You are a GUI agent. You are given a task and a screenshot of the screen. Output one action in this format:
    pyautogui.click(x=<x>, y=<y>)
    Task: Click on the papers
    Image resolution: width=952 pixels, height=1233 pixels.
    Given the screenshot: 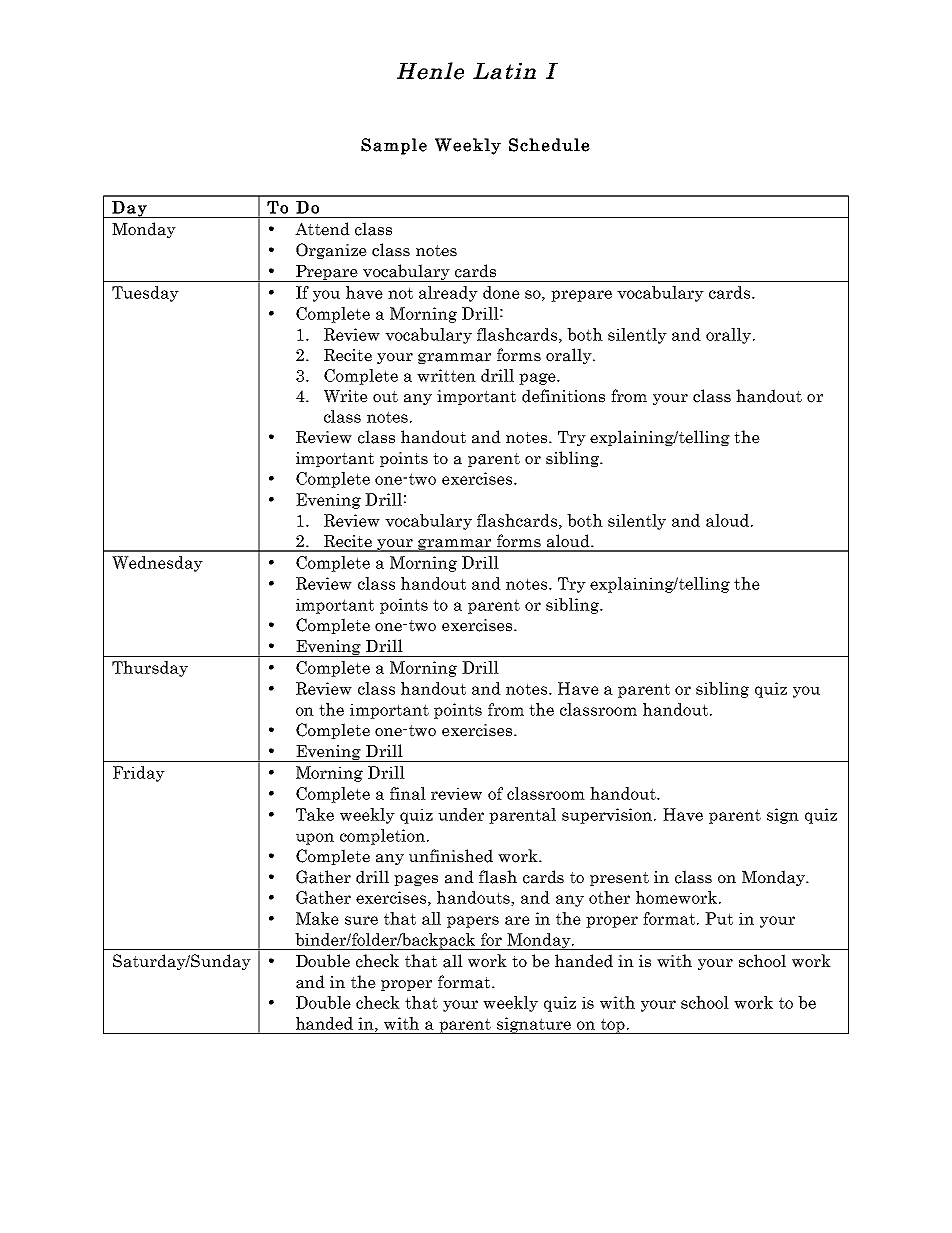 What is the action you would take?
    pyautogui.click(x=473, y=922)
